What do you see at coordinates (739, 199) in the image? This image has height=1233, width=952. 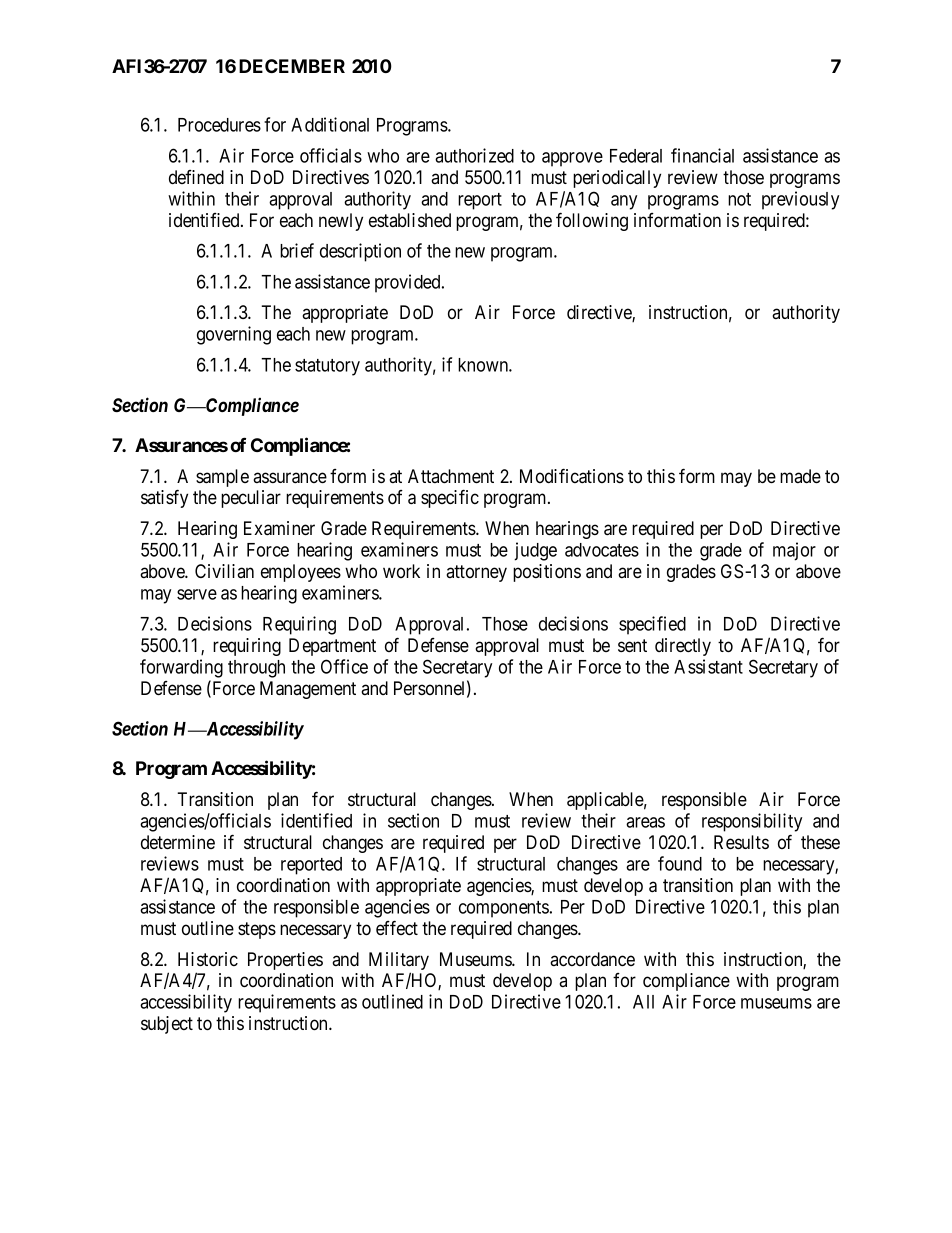 I see `not` at bounding box center [739, 199].
